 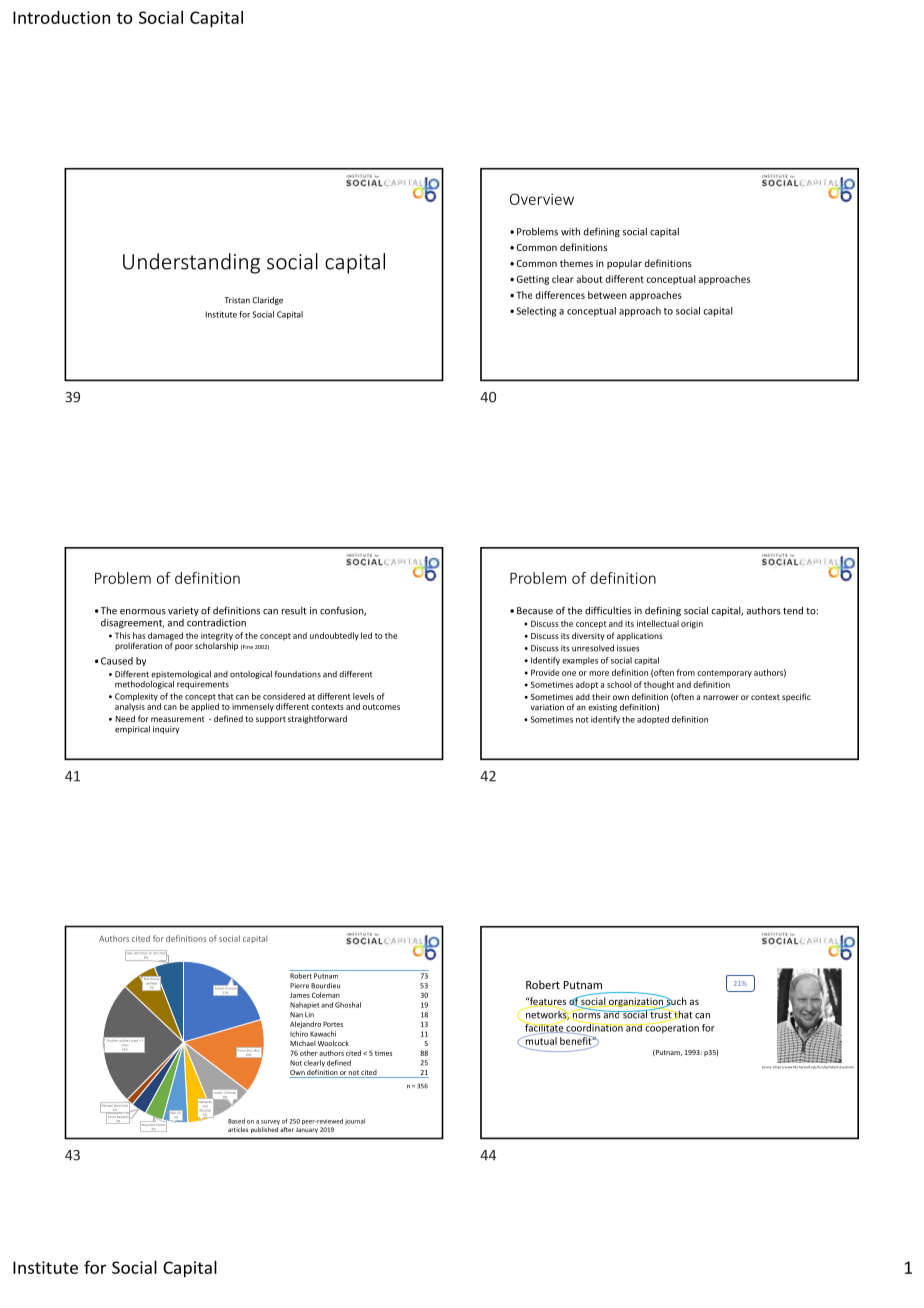 What do you see at coordinates (355, 1122) in the screenshot?
I see `journal` at bounding box center [355, 1122].
